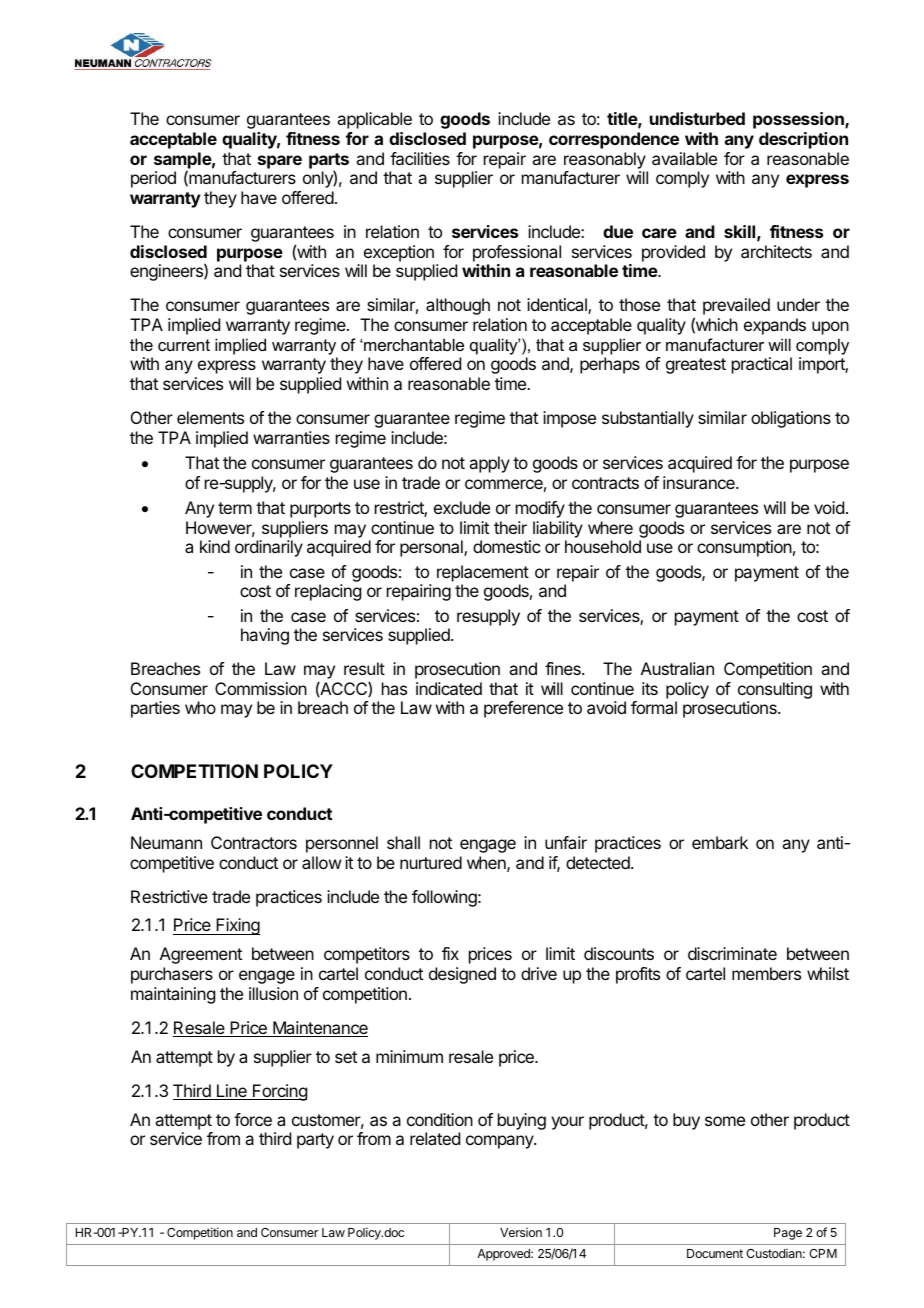 The width and height of the page is (924, 1308). What do you see at coordinates (462, 975) in the page?
I see `designed` at bounding box center [462, 975].
